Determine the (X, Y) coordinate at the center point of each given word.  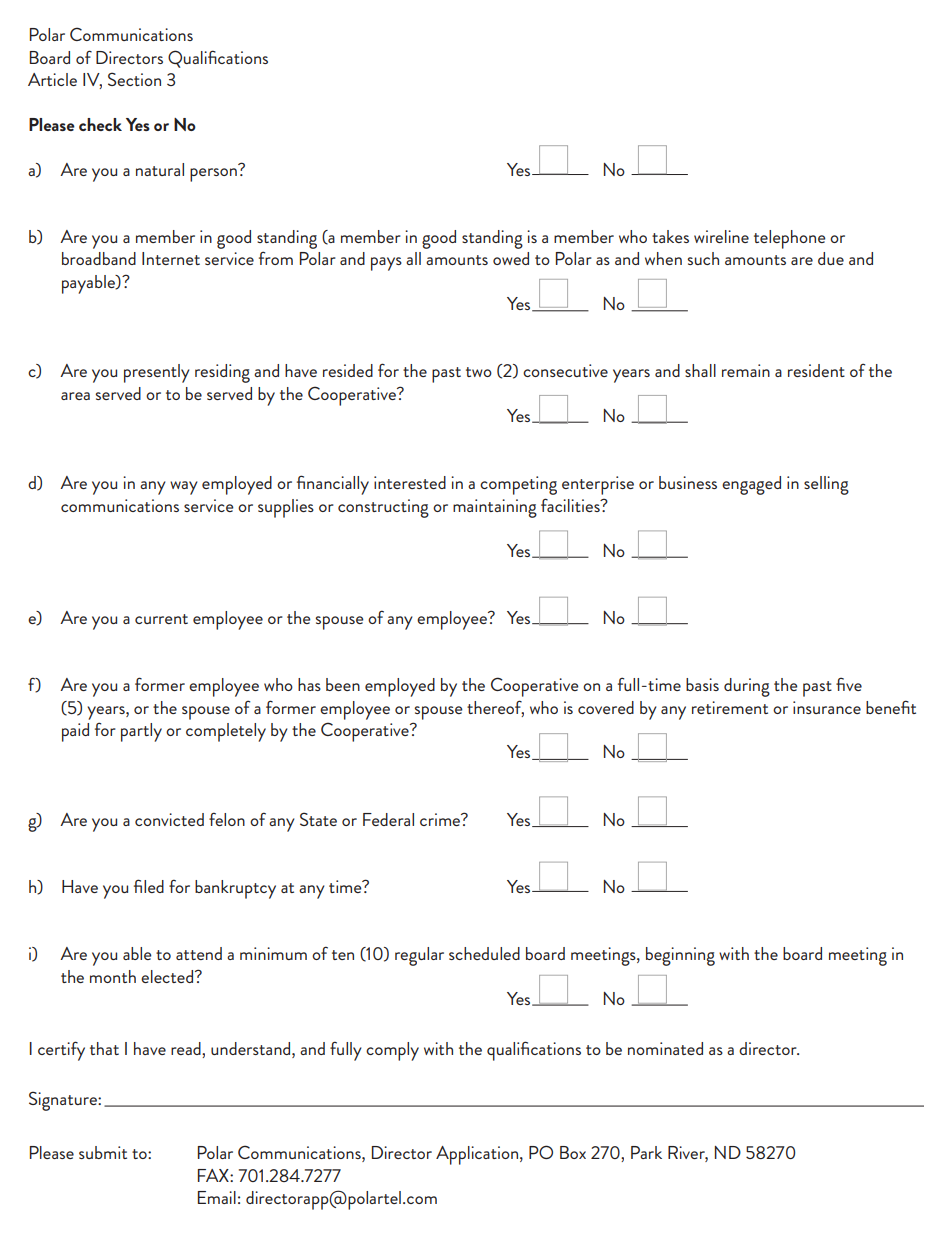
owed (511, 258)
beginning (680, 956)
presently (157, 373)
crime (441, 819)
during (747, 687)
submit (103, 1152)
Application (478, 1155)
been (343, 684)
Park (646, 1152)
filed (149, 886)
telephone (790, 239)
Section (134, 79)
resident (816, 370)
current (161, 619)
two (479, 372)
